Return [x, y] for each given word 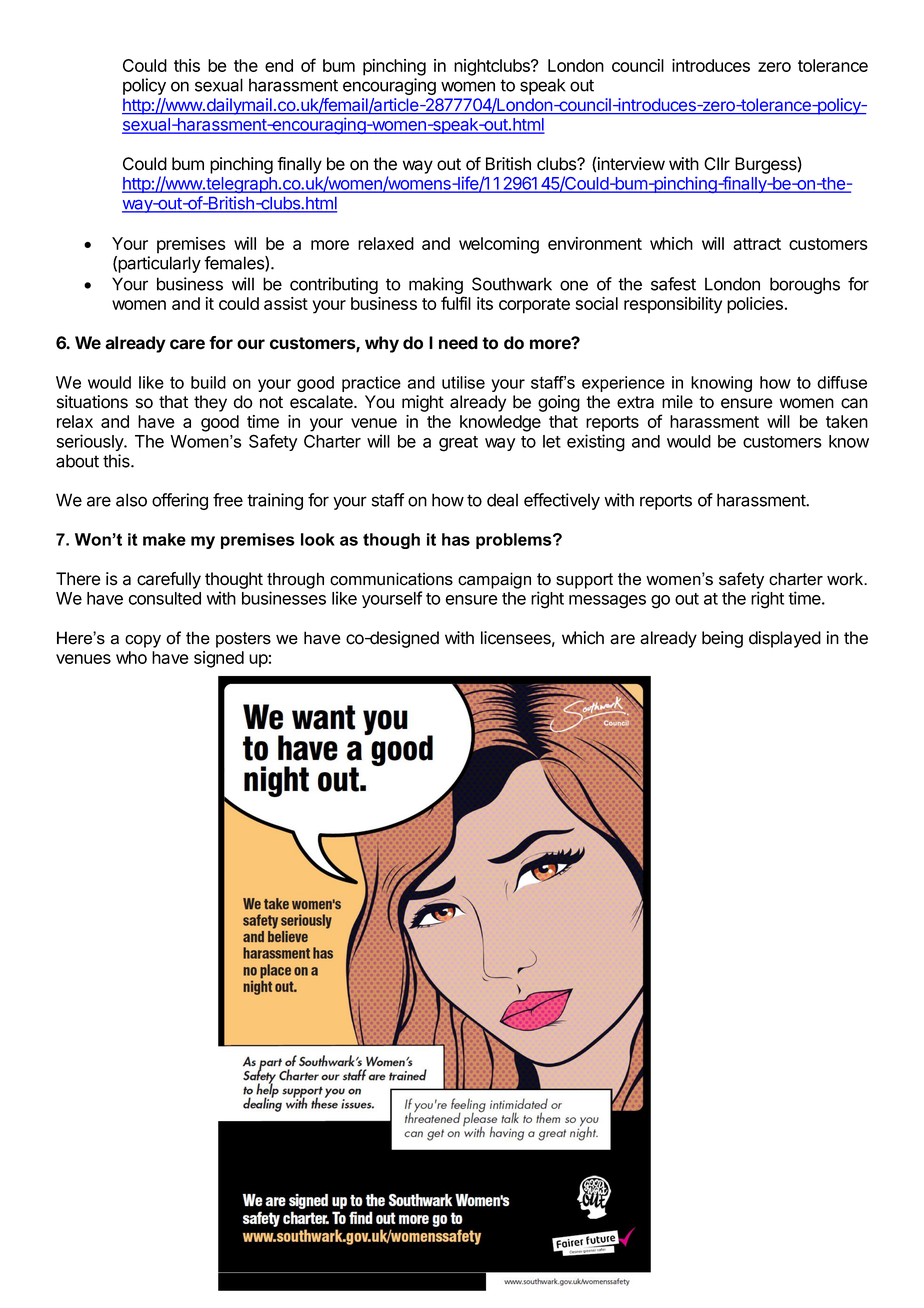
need [458, 343]
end [279, 65]
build [208, 382]
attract [757, 244]
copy [143, 641]
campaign [494, 580]
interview [631, 164]
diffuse [842, 382]
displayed [785, 639]
